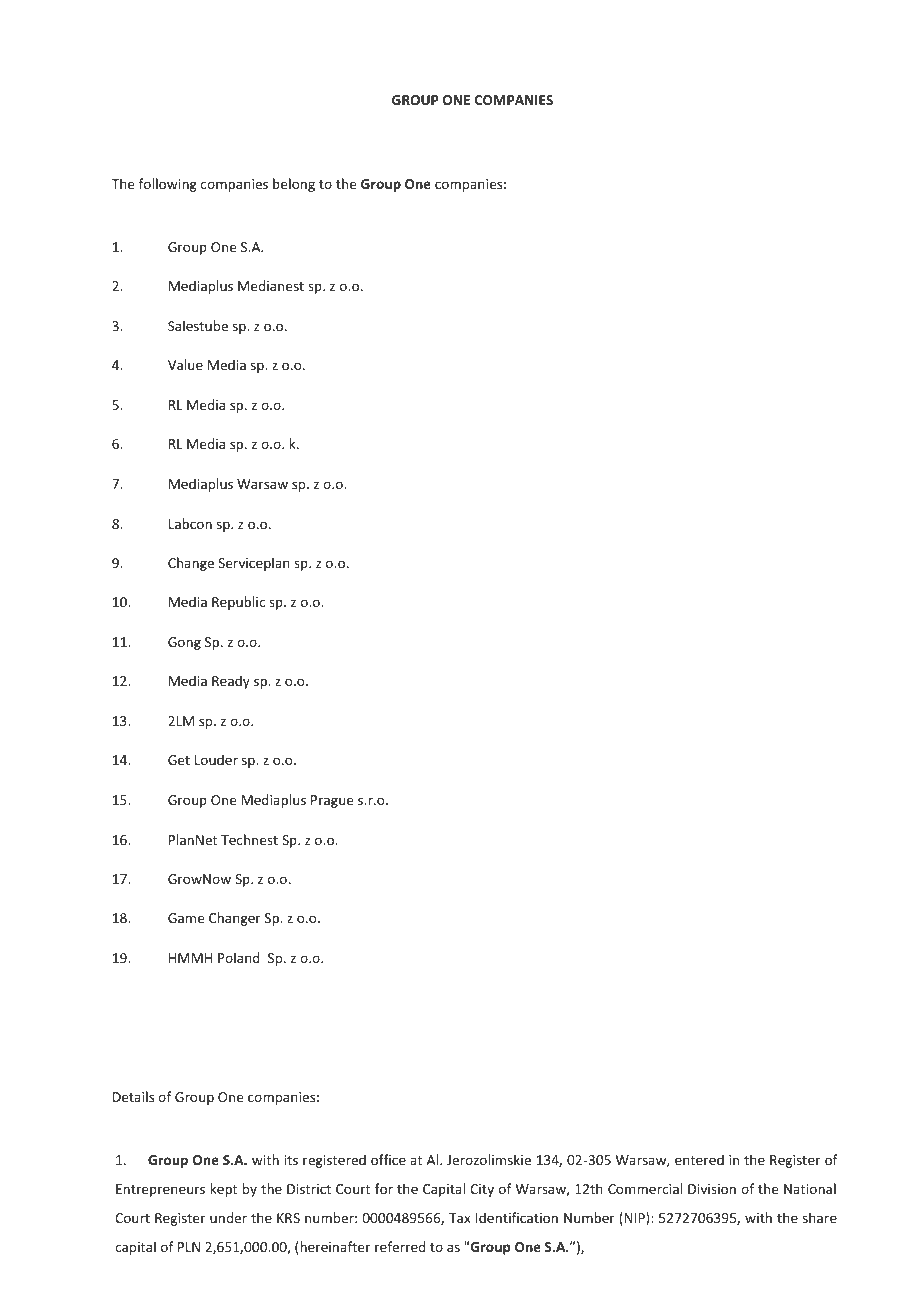 The image size is (924, 1309). I want to click on Louder, so click(216, 759).
